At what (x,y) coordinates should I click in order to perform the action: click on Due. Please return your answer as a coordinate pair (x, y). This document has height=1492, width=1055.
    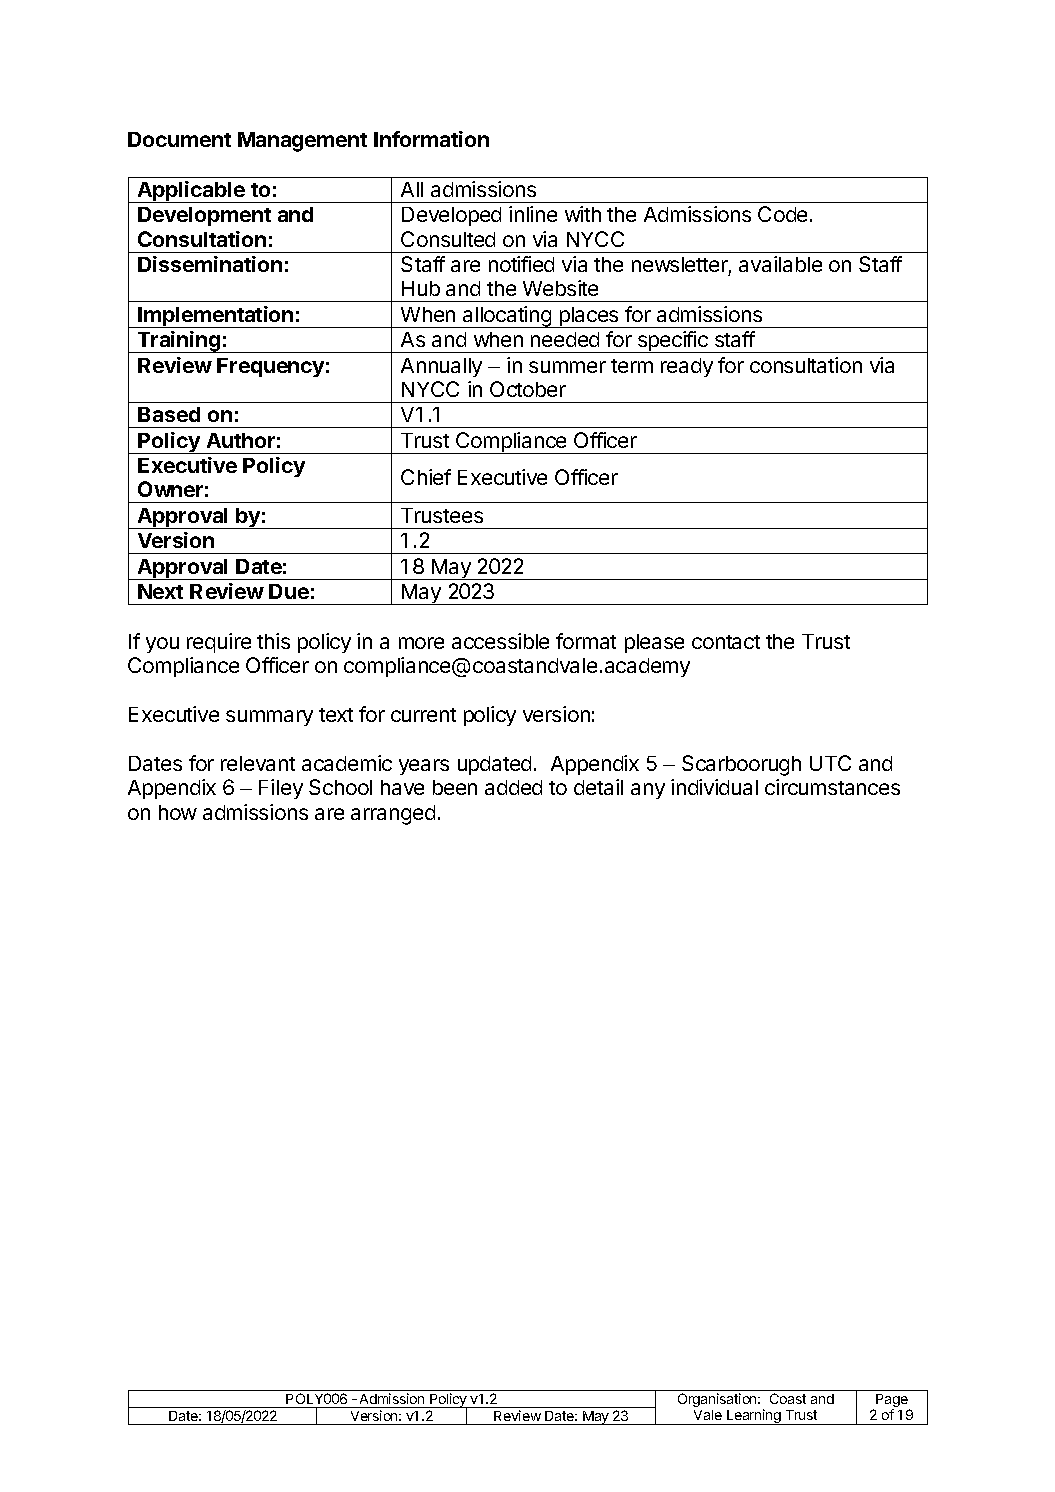
    Looking at the image, I should click on (289, 591).
